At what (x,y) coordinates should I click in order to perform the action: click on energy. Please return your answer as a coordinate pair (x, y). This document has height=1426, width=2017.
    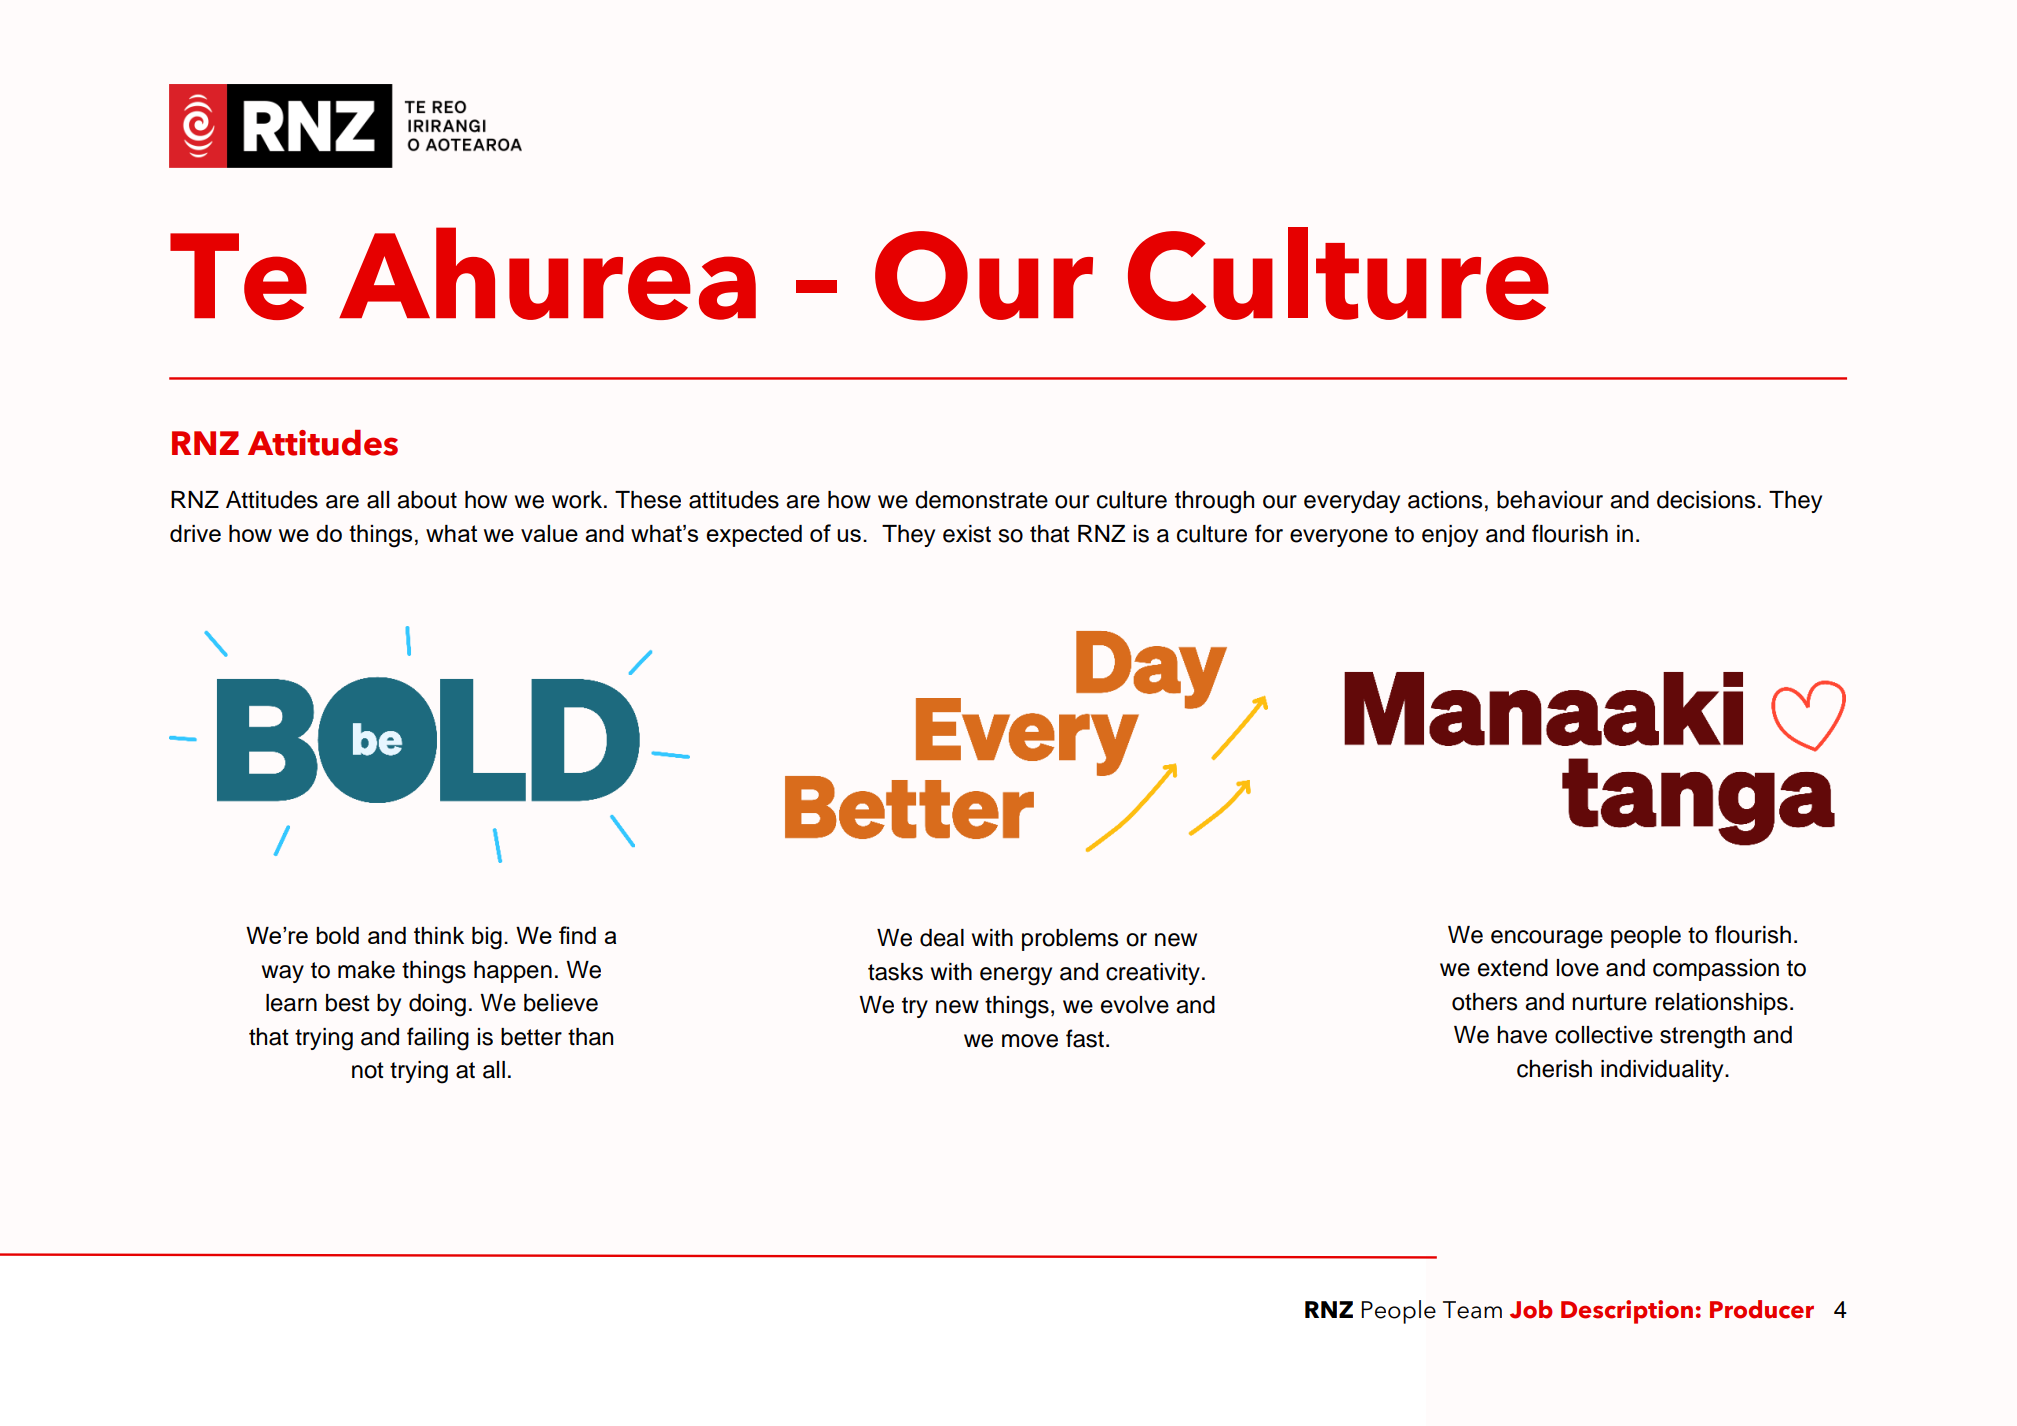
    Looking at the image, I should click on (1016, 976).
